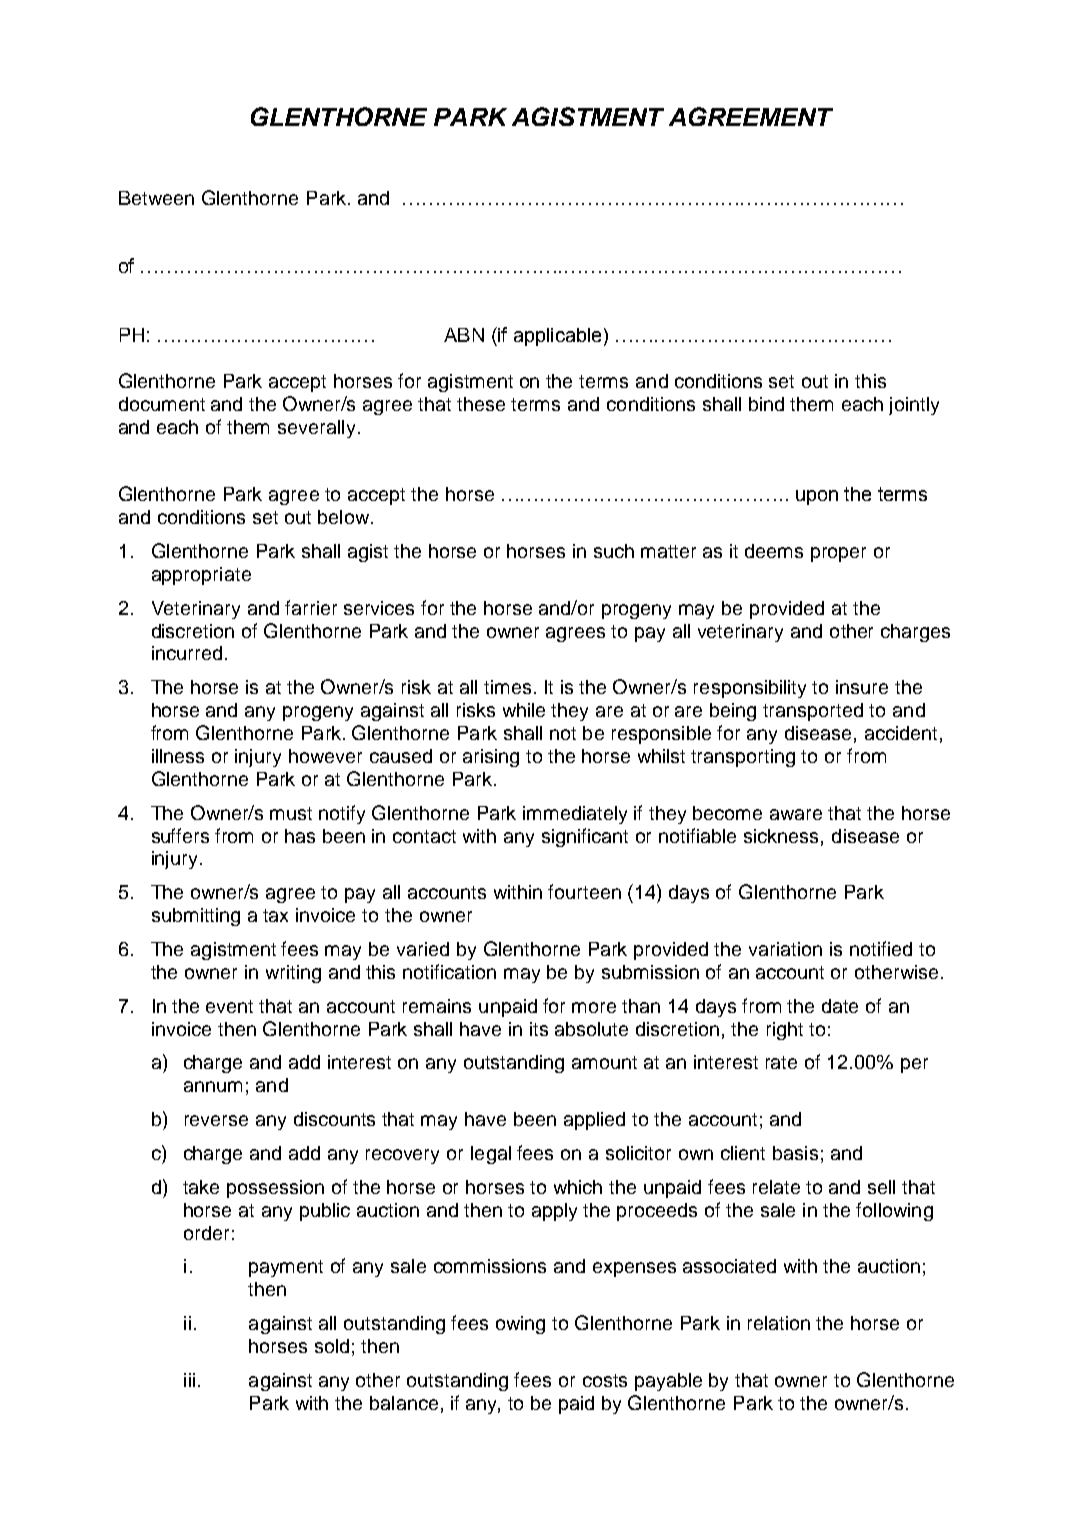 The image size is (1078, 1525). Describe the element at coordinates (781, 1062) in the screenshot. I see `rate` at that location.
